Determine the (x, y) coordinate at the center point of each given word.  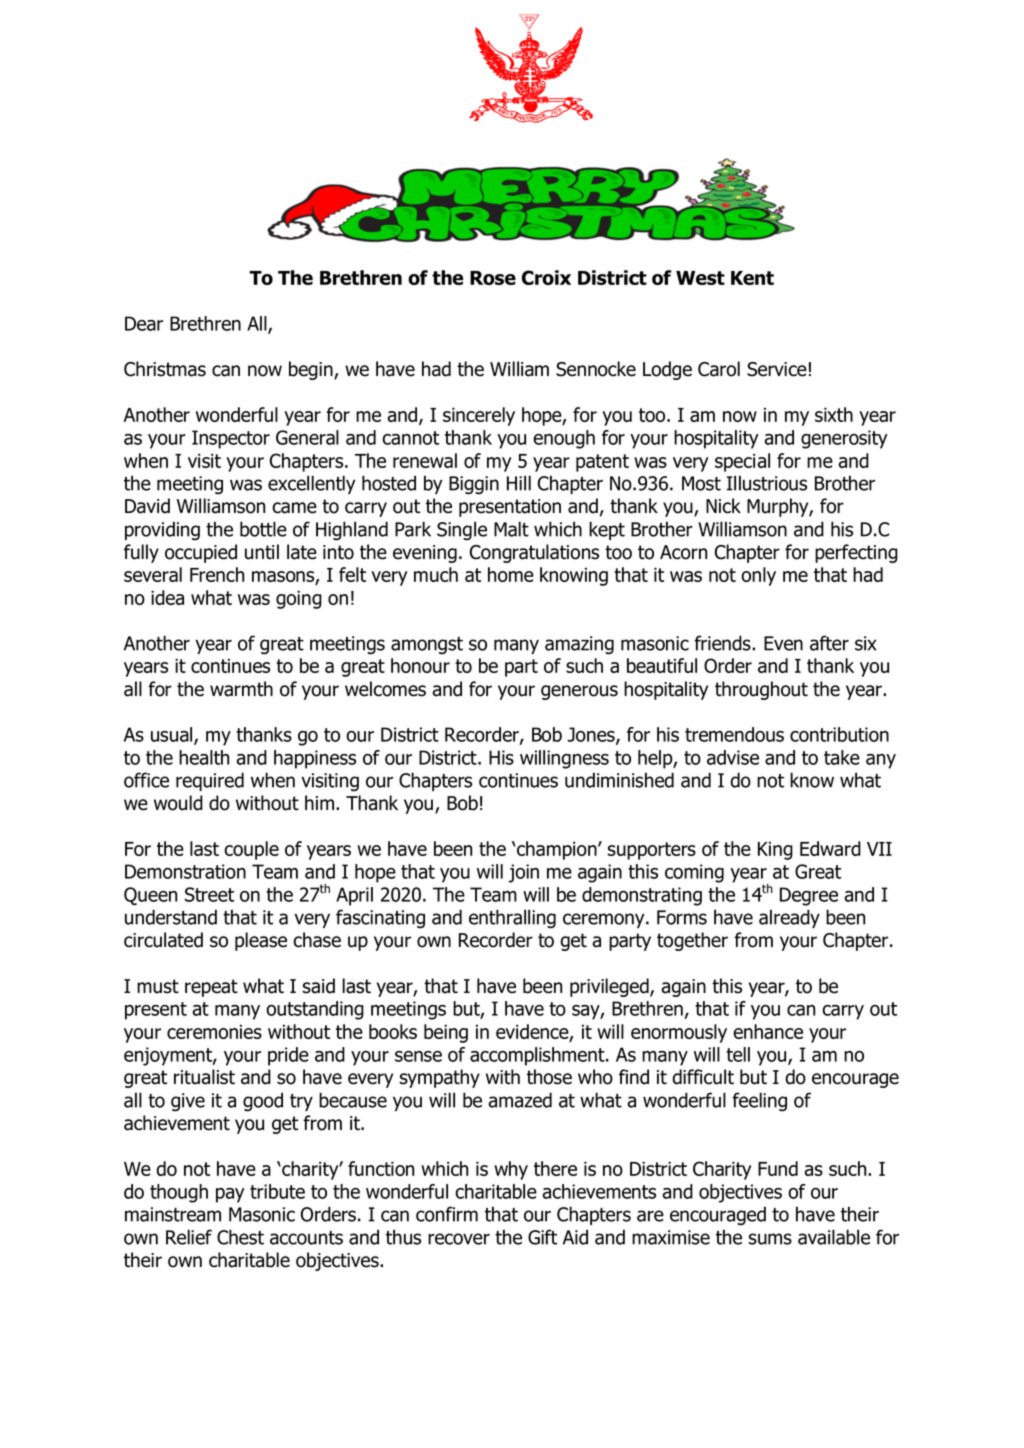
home (511, 574)
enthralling (512, 918)
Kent (752, 278)
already (789, 918)
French (217, 574)
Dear (144, 323)
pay (230, 1195)
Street (209, 894)
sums (770, 1239)
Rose (493, 278)
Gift (542, 1237)
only (758, 576)
